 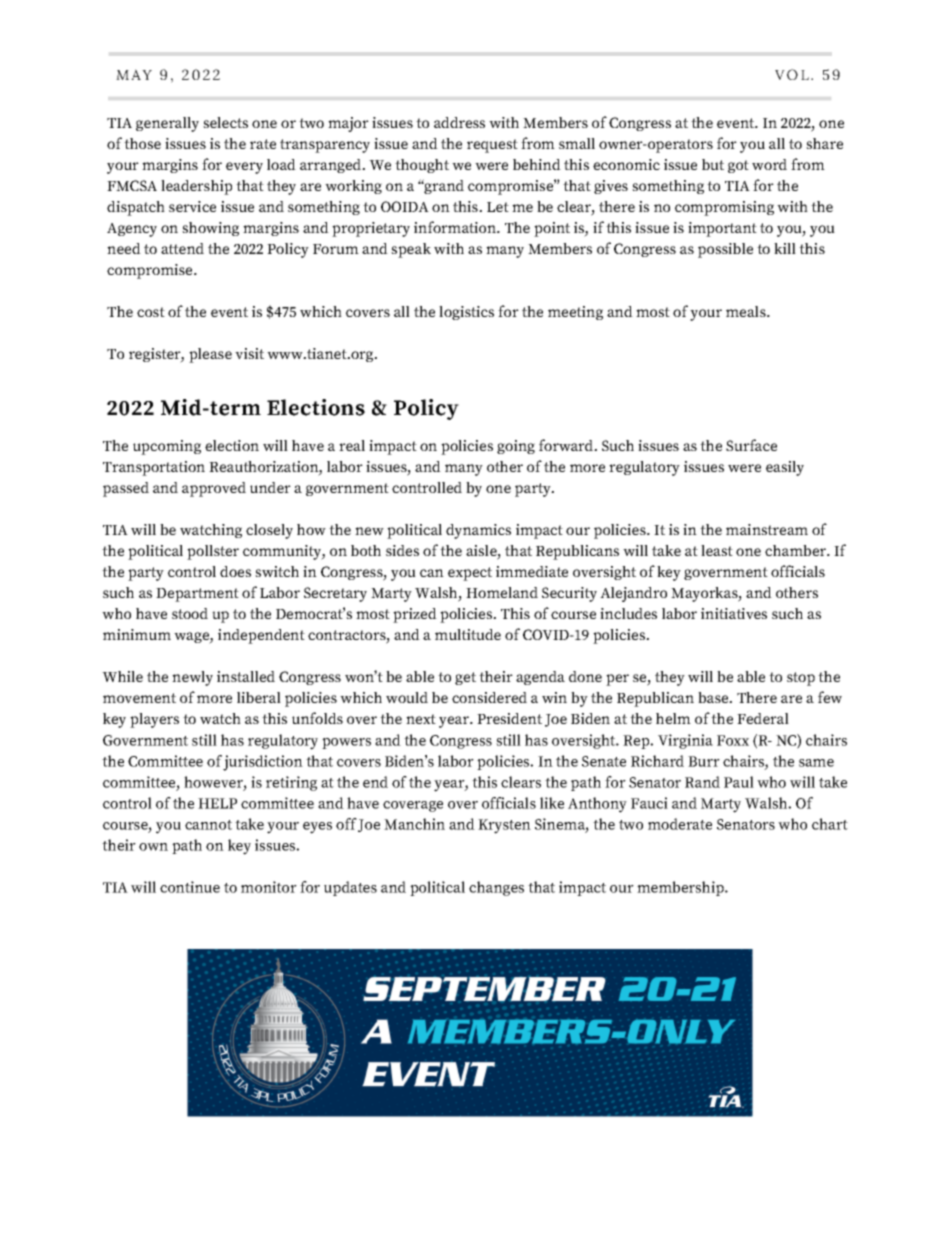 What do you see at coordinates (151, 312) in the page?
I see `cost` at bounding box center [151, 312].
